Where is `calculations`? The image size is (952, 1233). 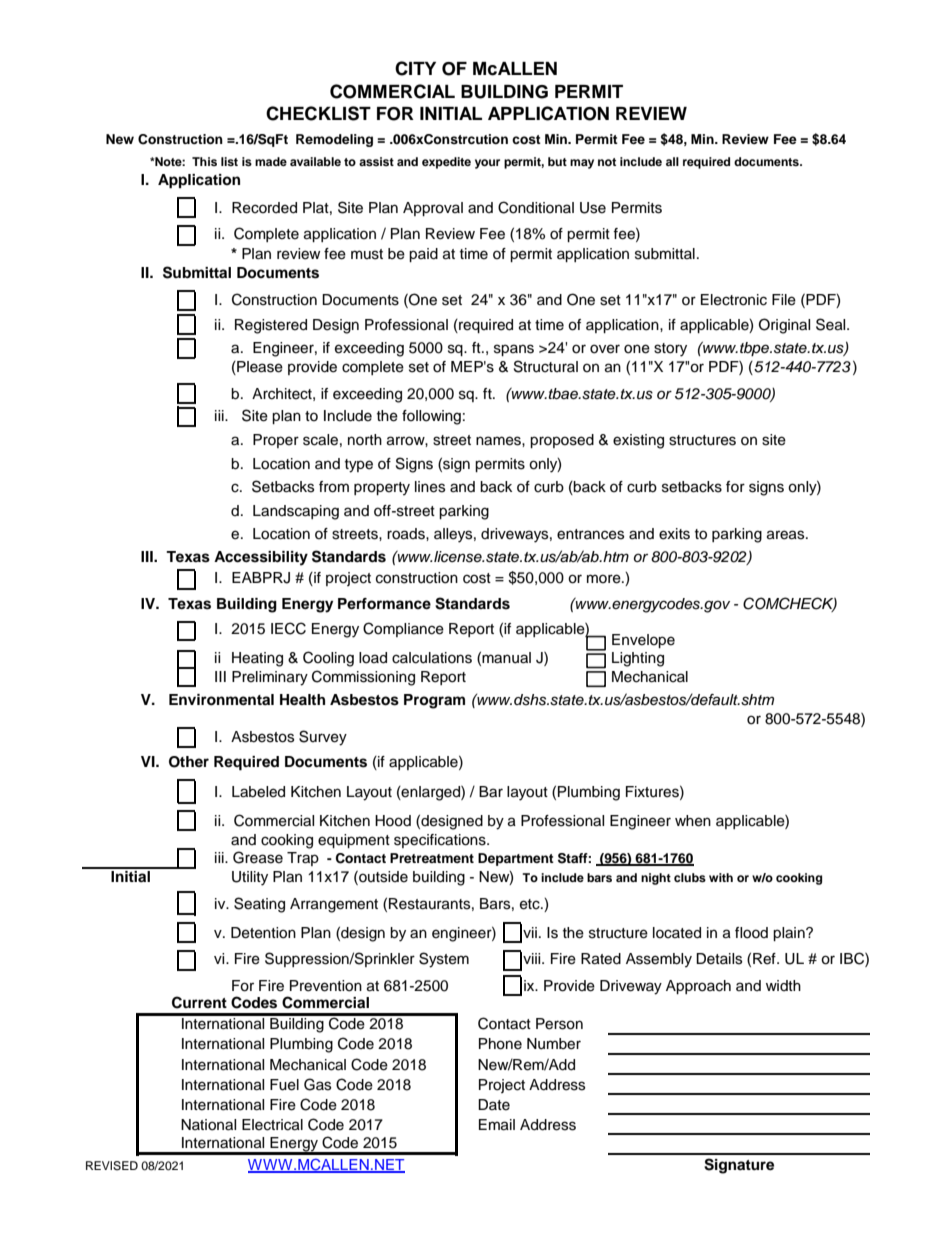 calculations is located at coordinates (432, 658).
